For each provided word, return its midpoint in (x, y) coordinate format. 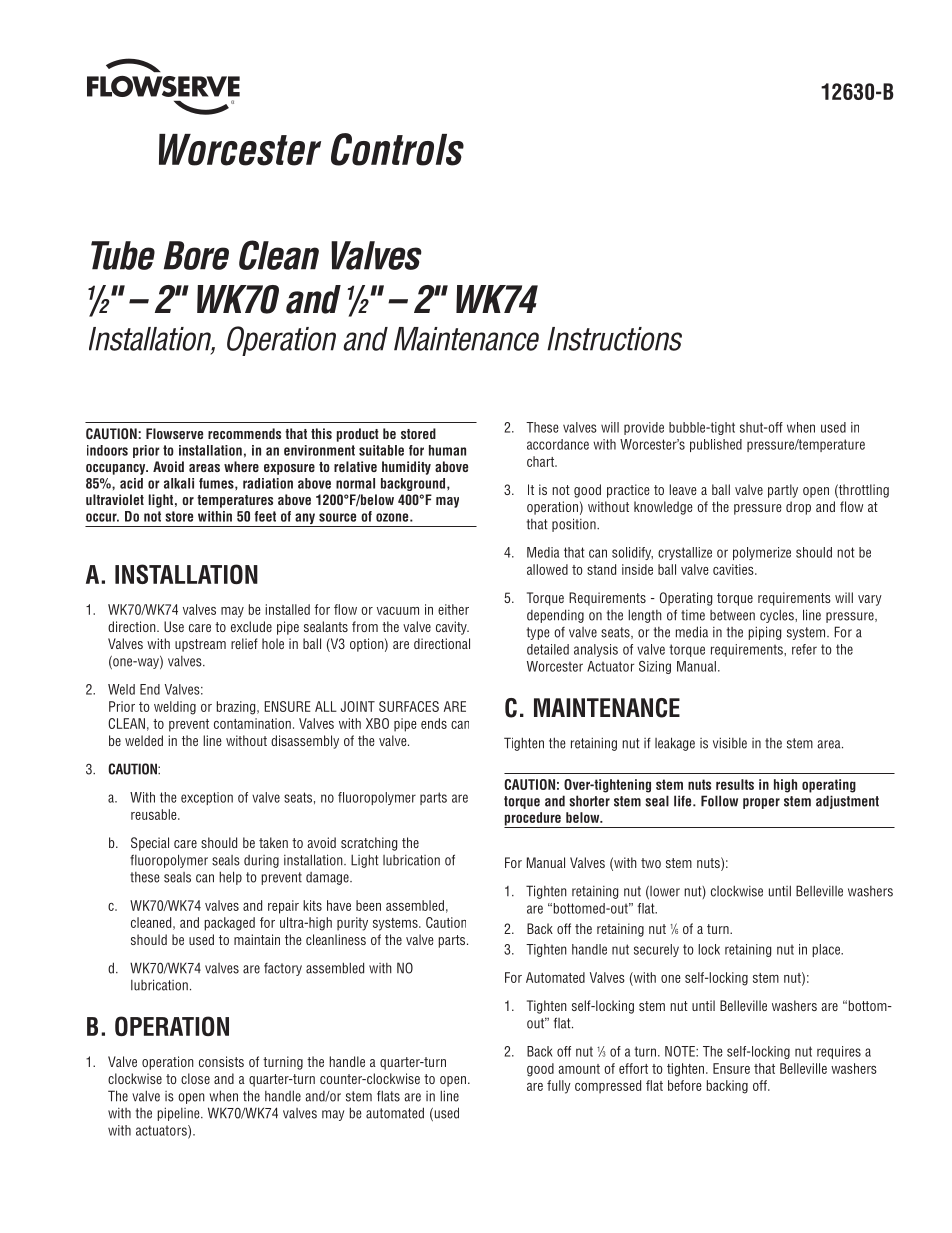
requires (839, 1052)
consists (221, 1061)
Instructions (614, 339)
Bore (196, 255)
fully (559, 1087)
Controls (397, 149)
